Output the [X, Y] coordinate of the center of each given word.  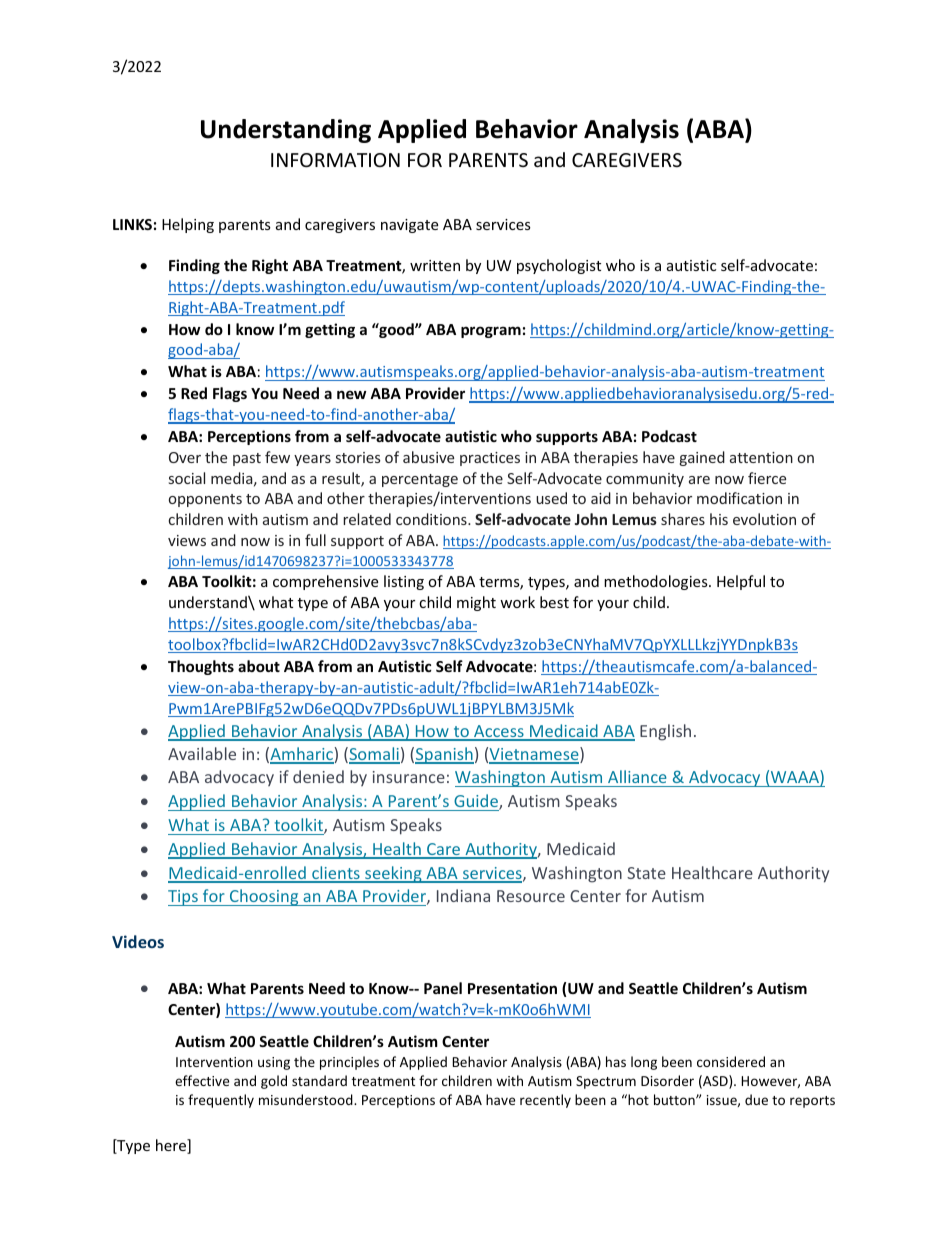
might [476, 603]
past [247, 459]
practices [490, 459]
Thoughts [201, 667]
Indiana [463, 895]
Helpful [741, 582]
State [646, 873]
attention [761, 457]
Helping [188, 225]
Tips [184, 898]
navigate [409, 226]
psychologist [559, 266]
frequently [221, 1101]
